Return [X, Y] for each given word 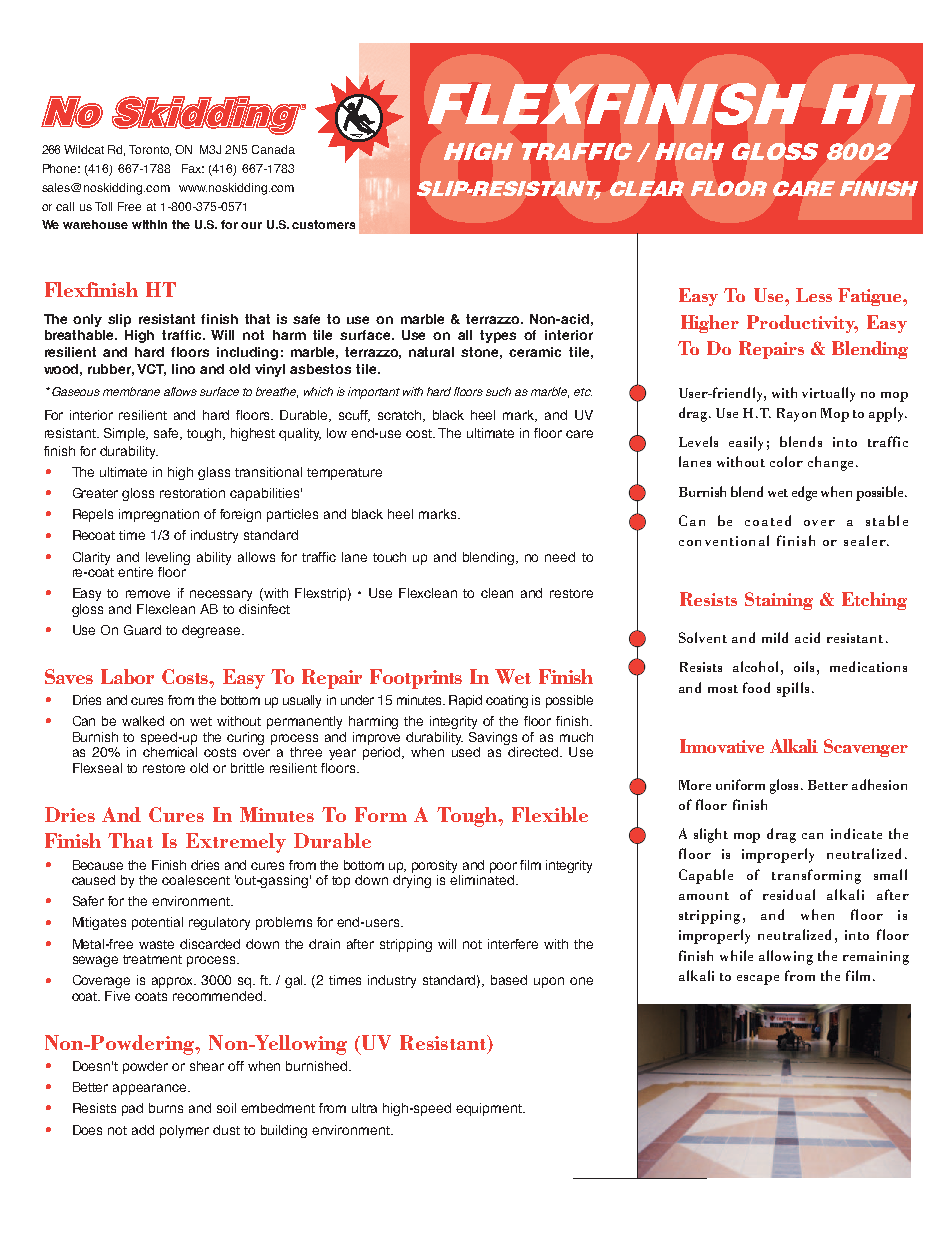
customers [323, 224]
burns [166, 1108]
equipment [490, 1109]
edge [804, 493]
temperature [344, 474]
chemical [170, 752]
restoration [192, 493]
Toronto [150, 150]
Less [814, 295]
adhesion [879, 784]
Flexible [550, 814]
